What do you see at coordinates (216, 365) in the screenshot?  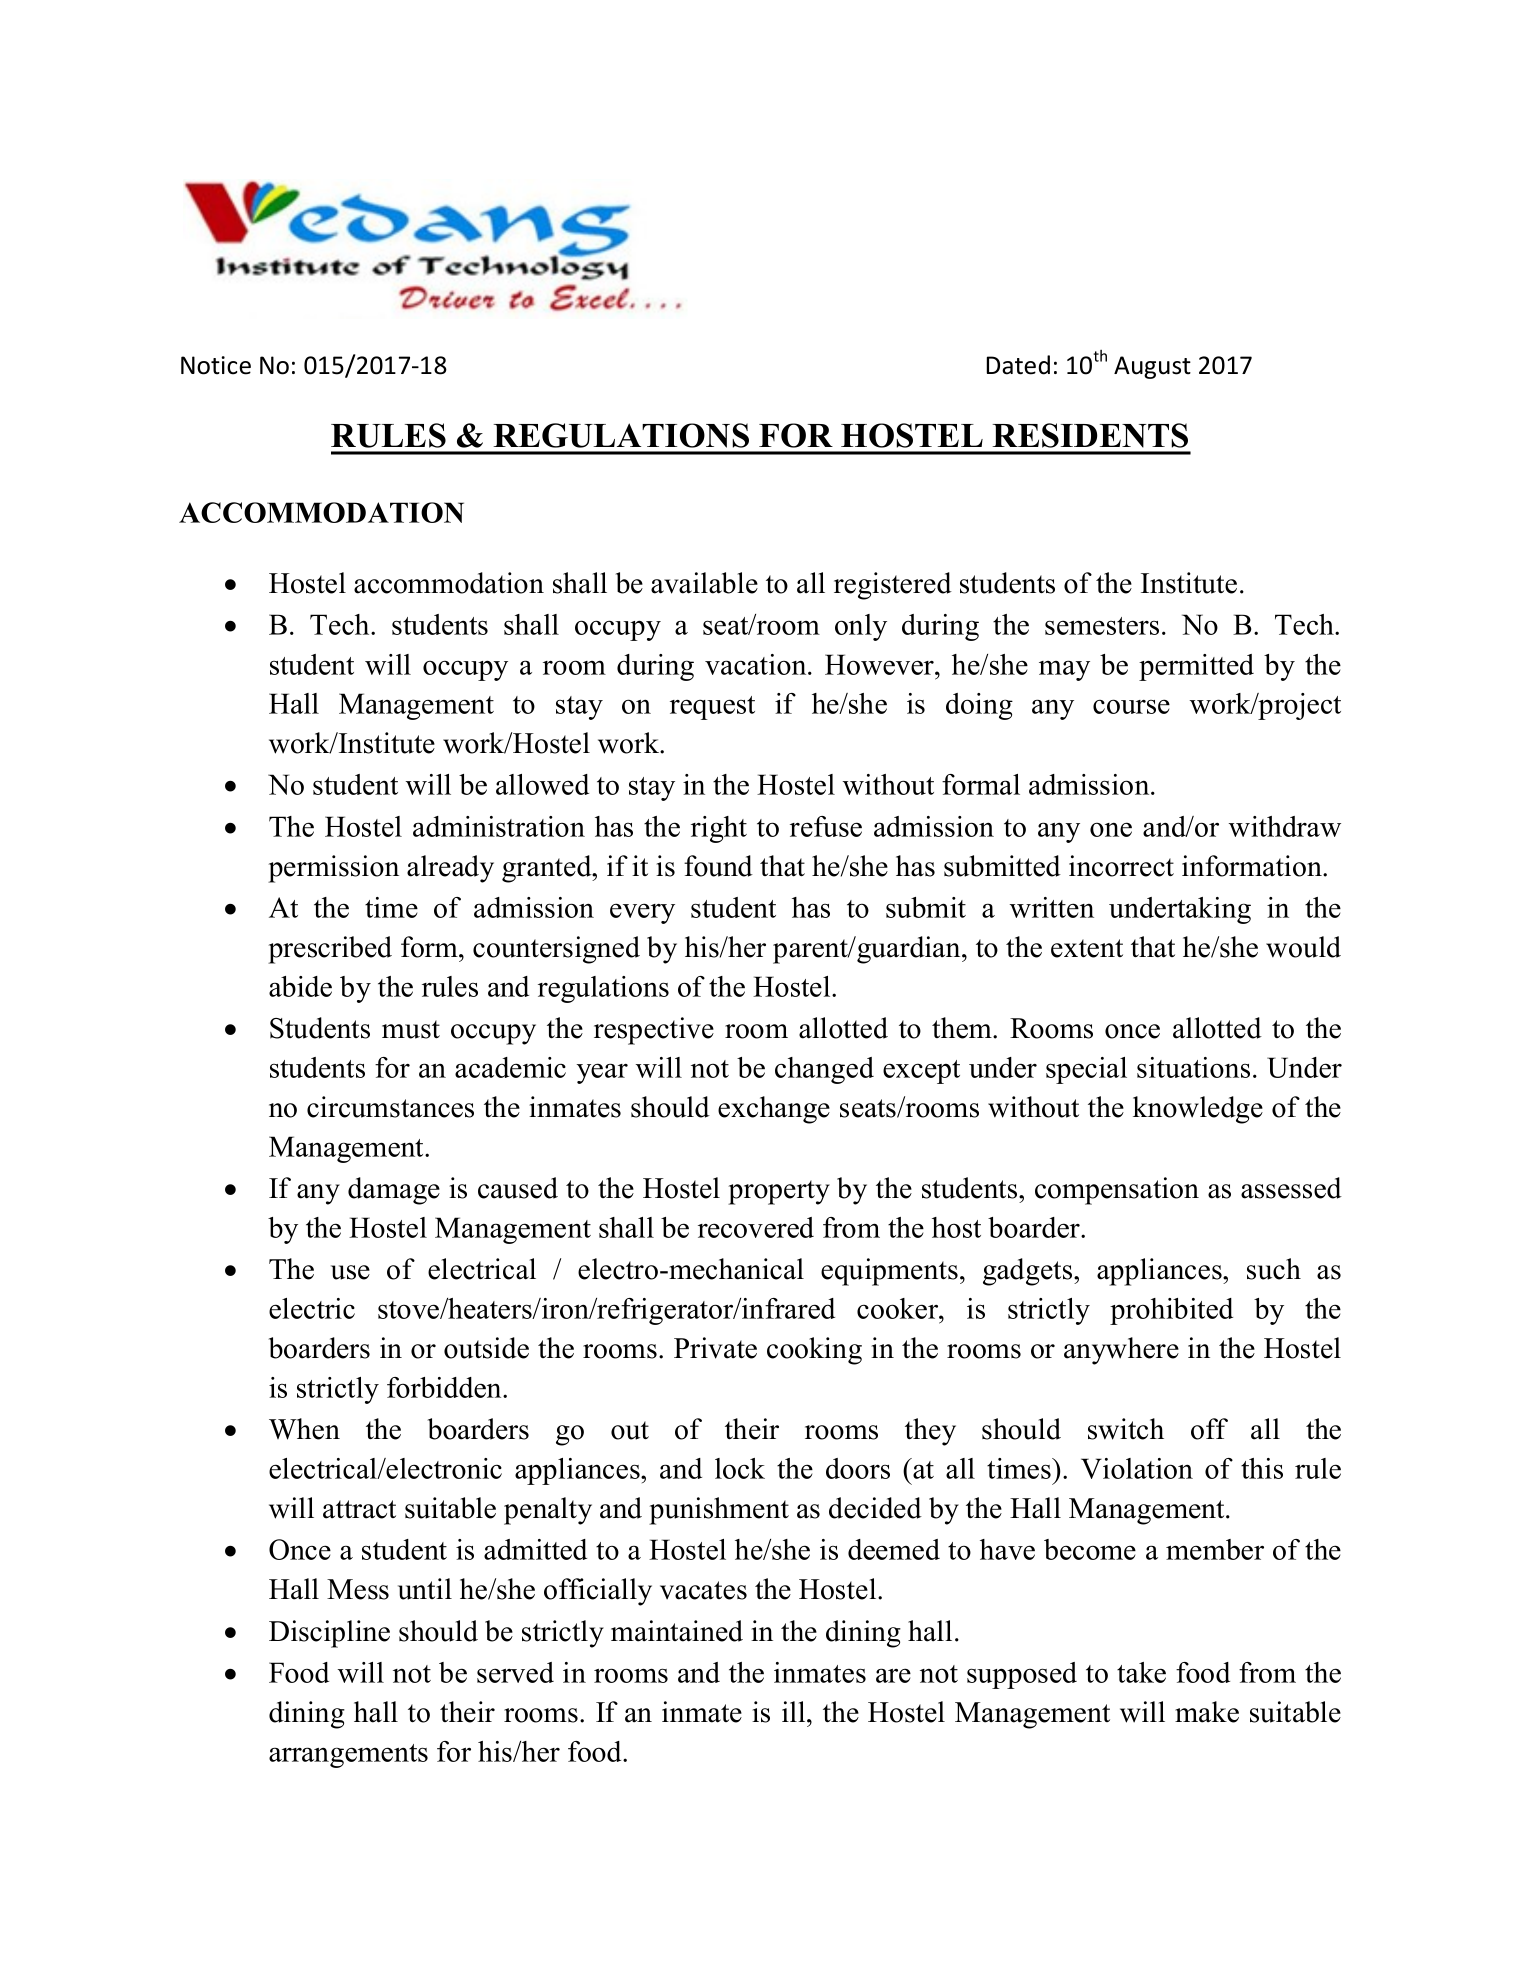 I see `Notice` at bounding box center [216, 365].
